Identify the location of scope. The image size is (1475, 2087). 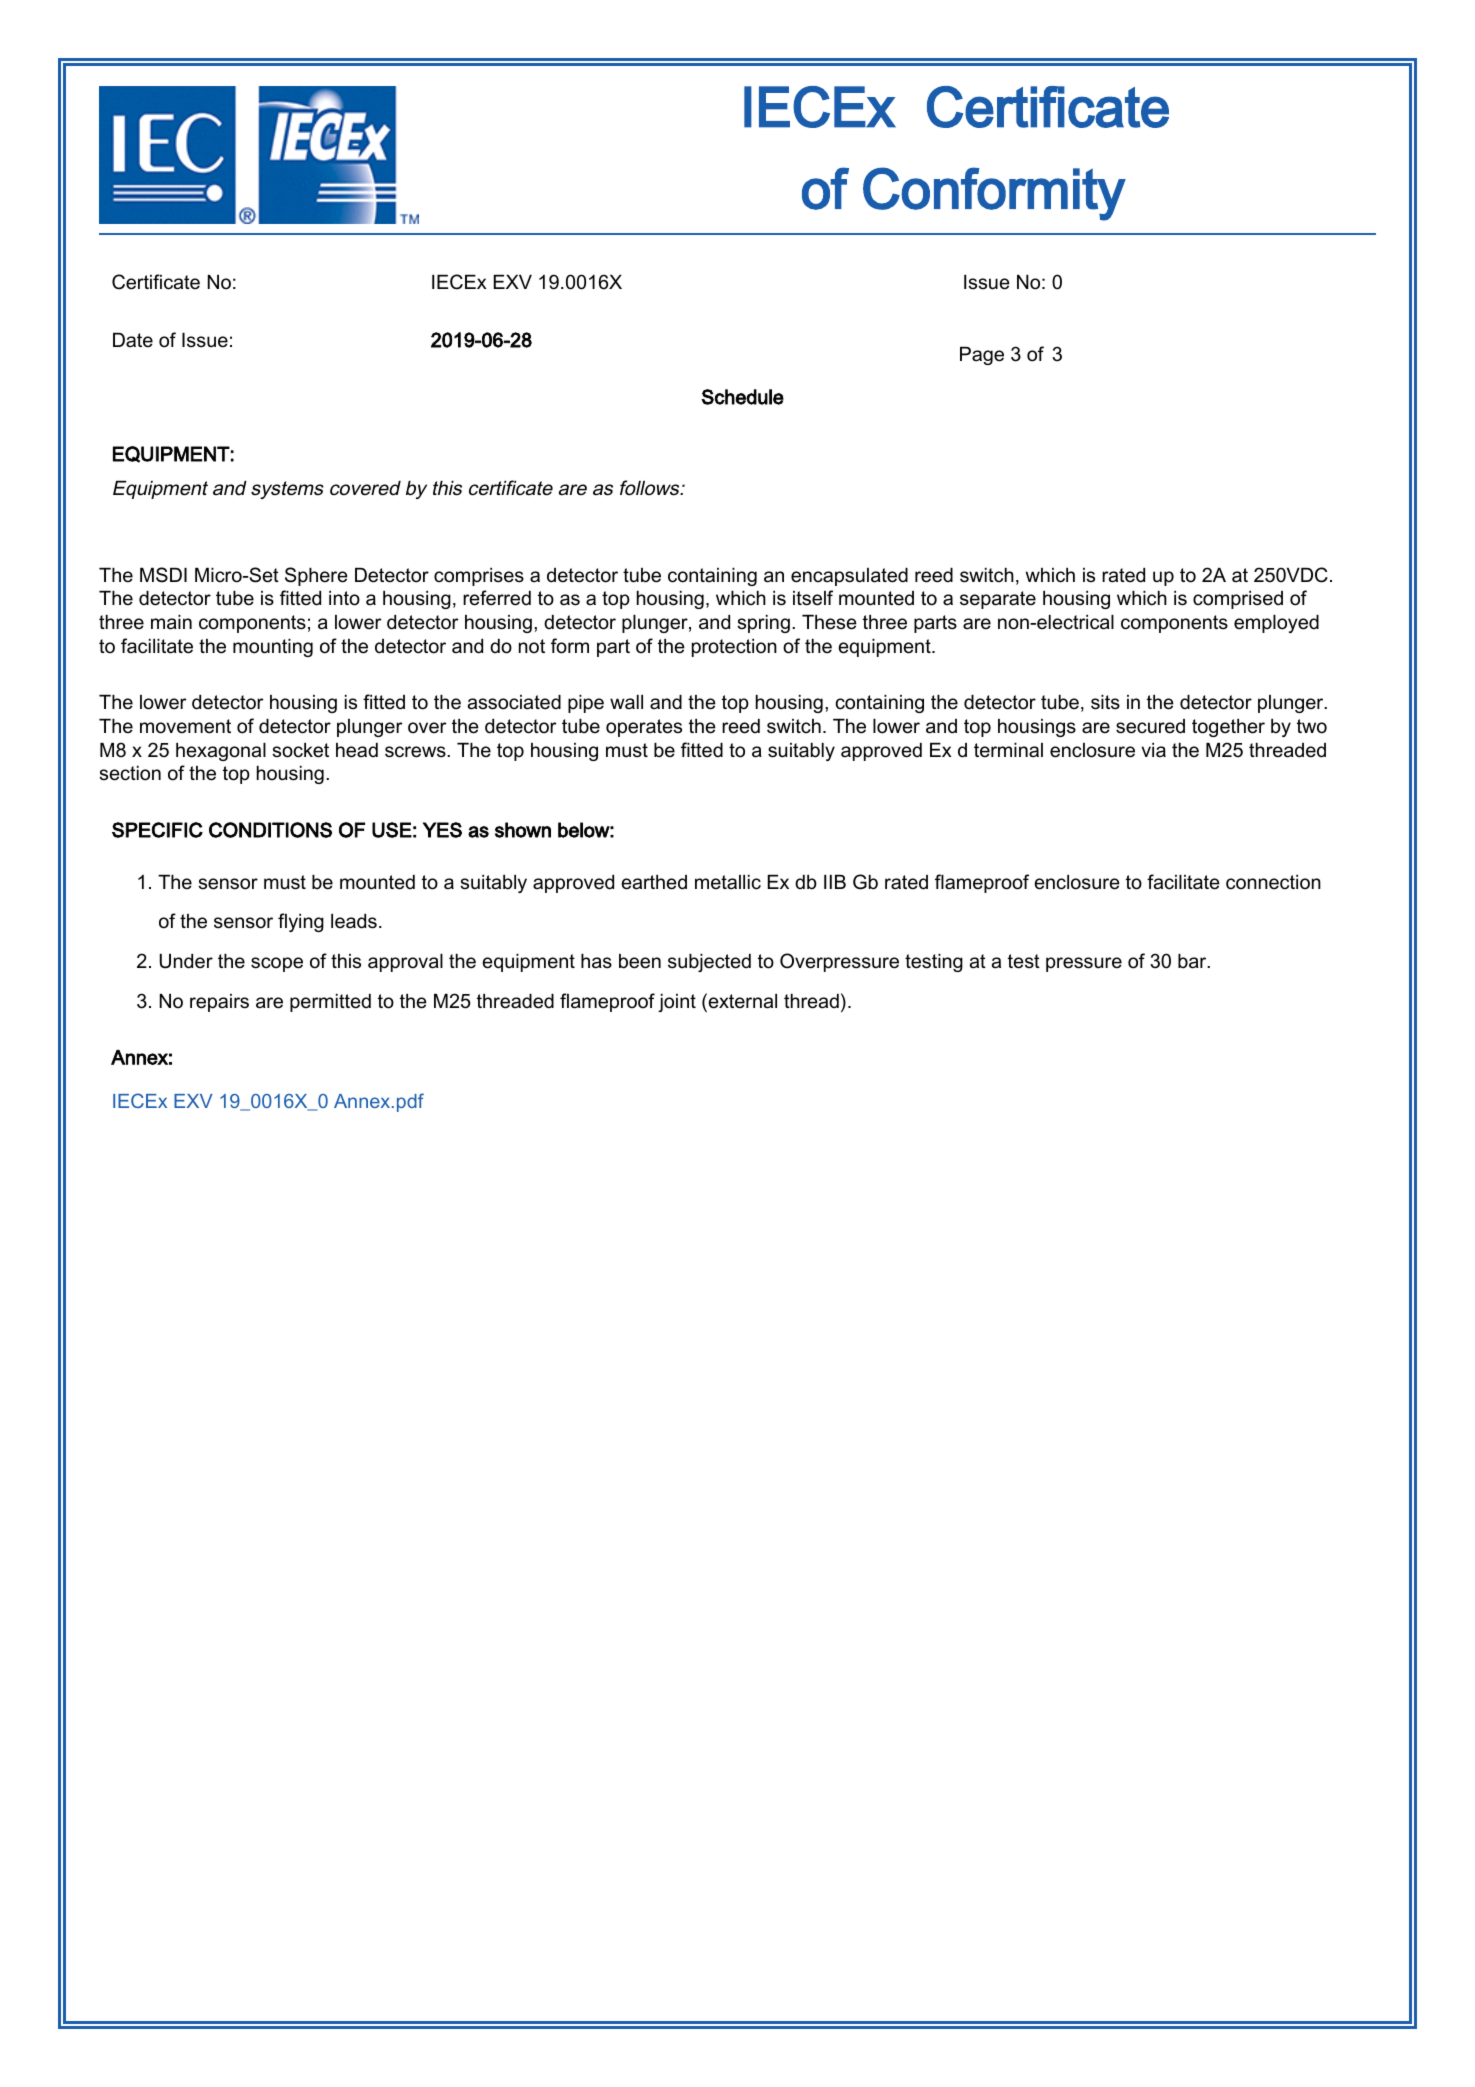
(277, 964).
